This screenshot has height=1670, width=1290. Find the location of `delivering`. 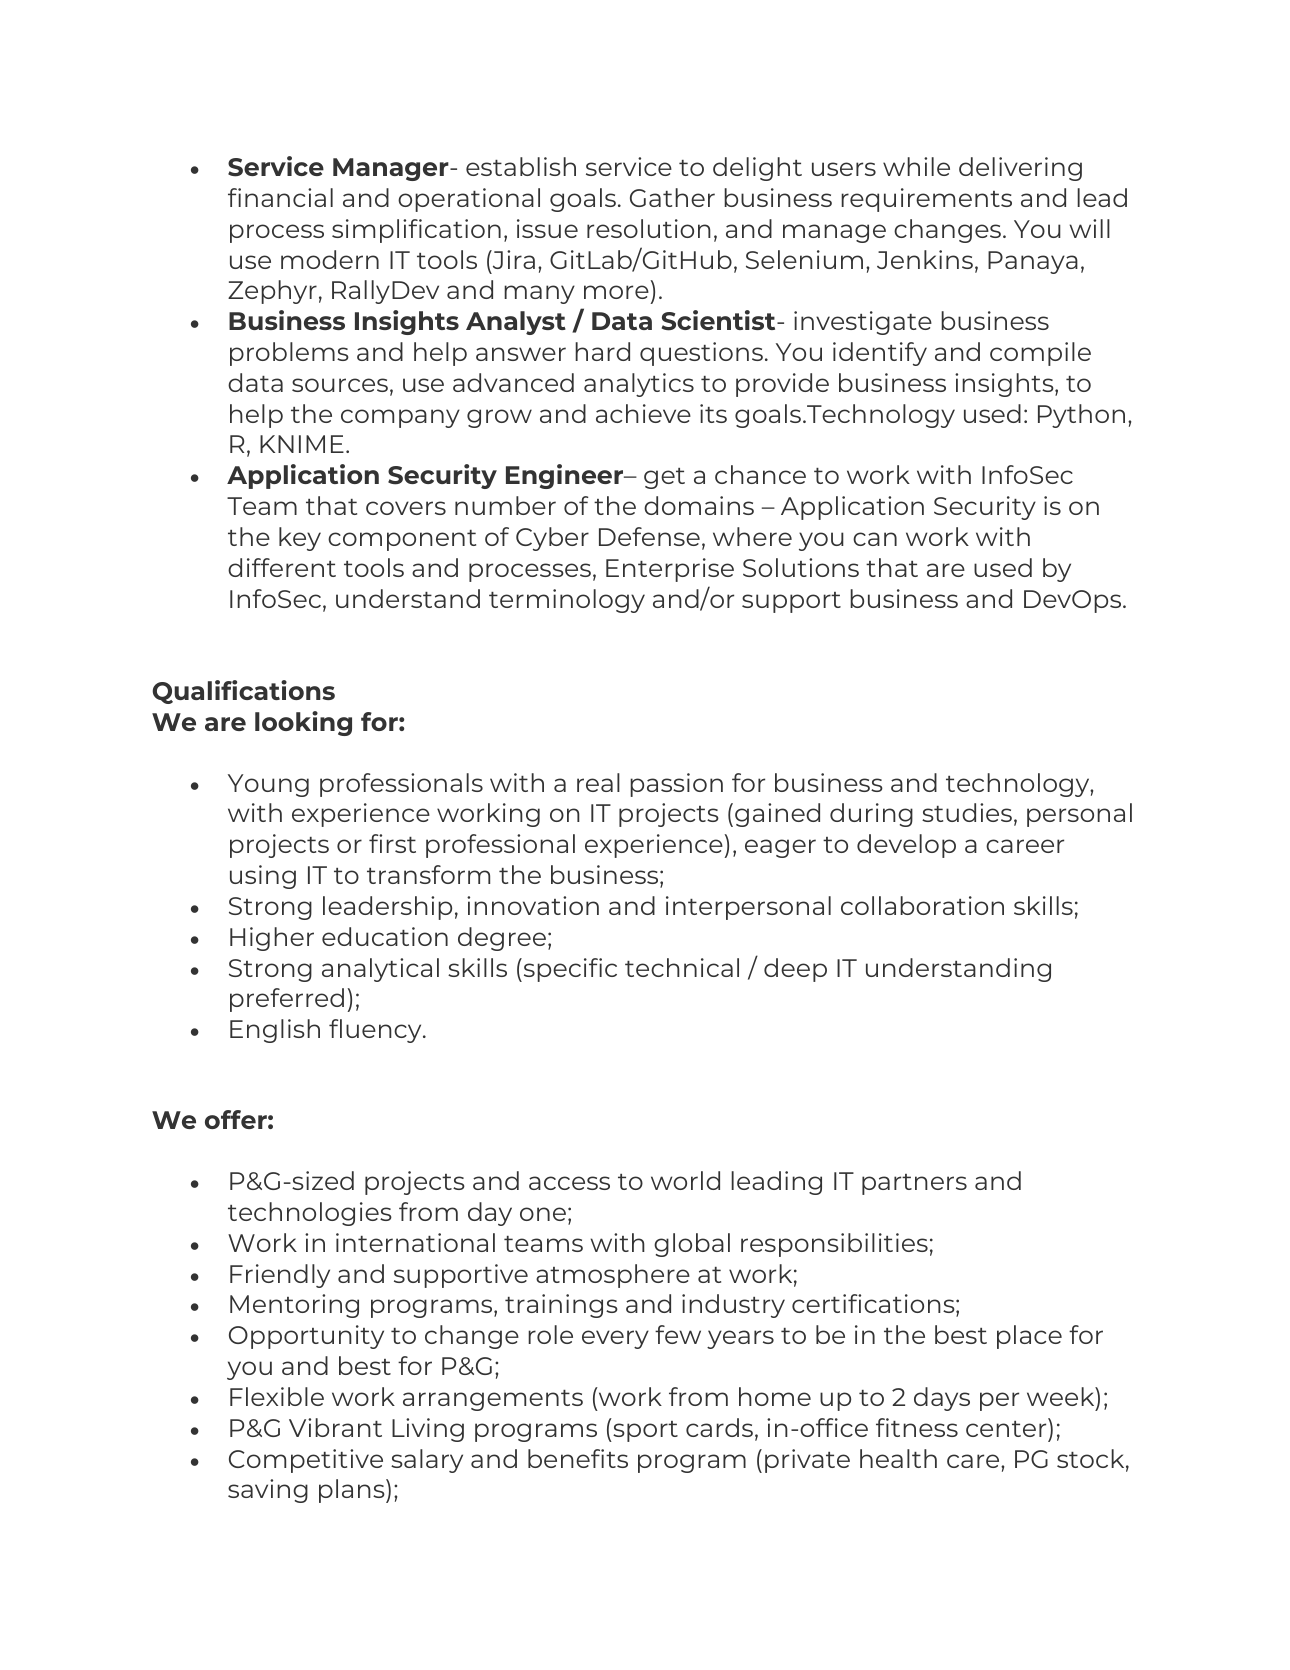

delivering is located at coordinates (1020, 169).
